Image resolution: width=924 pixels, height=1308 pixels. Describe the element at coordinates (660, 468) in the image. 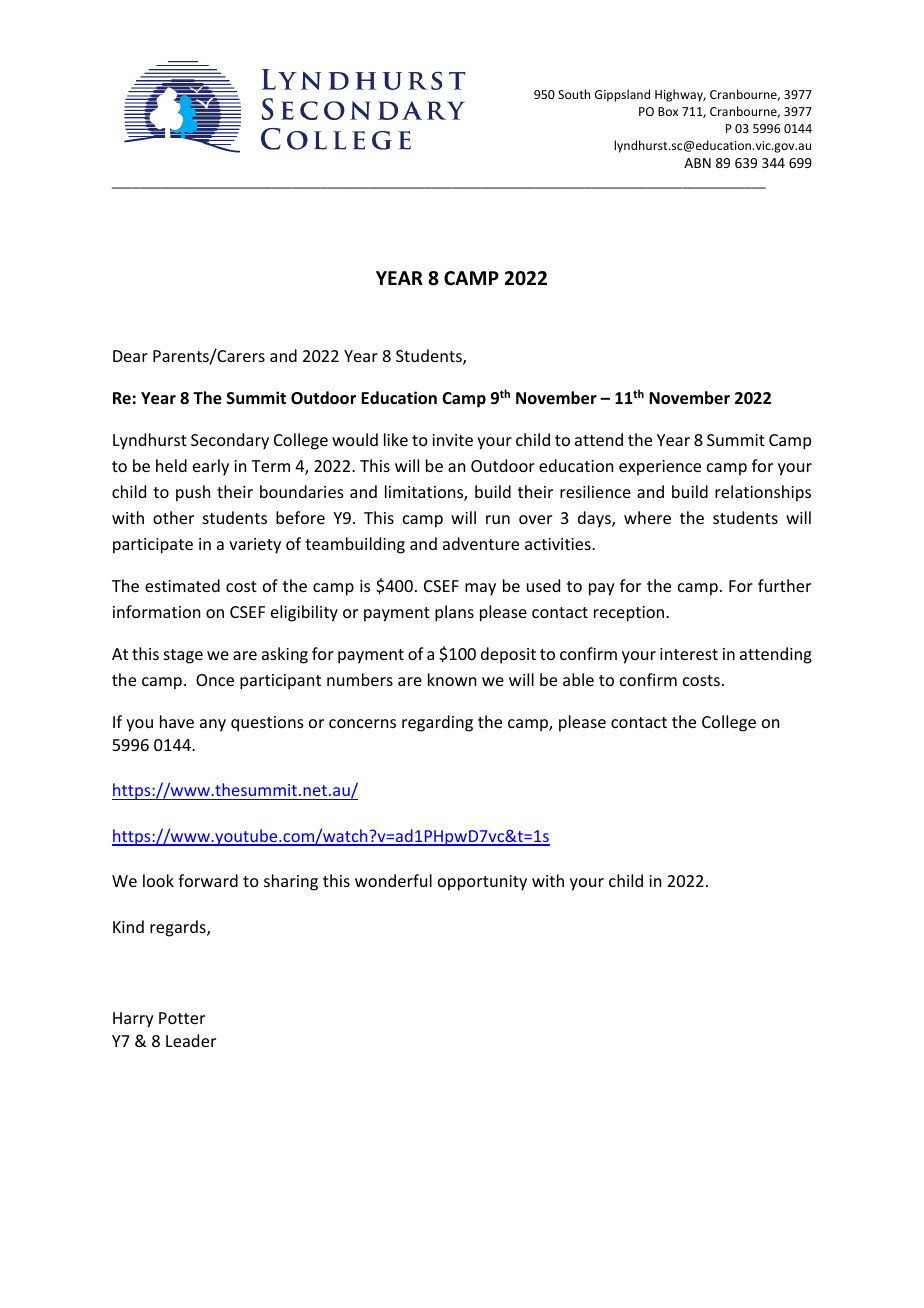

I see `experience` at that location.
